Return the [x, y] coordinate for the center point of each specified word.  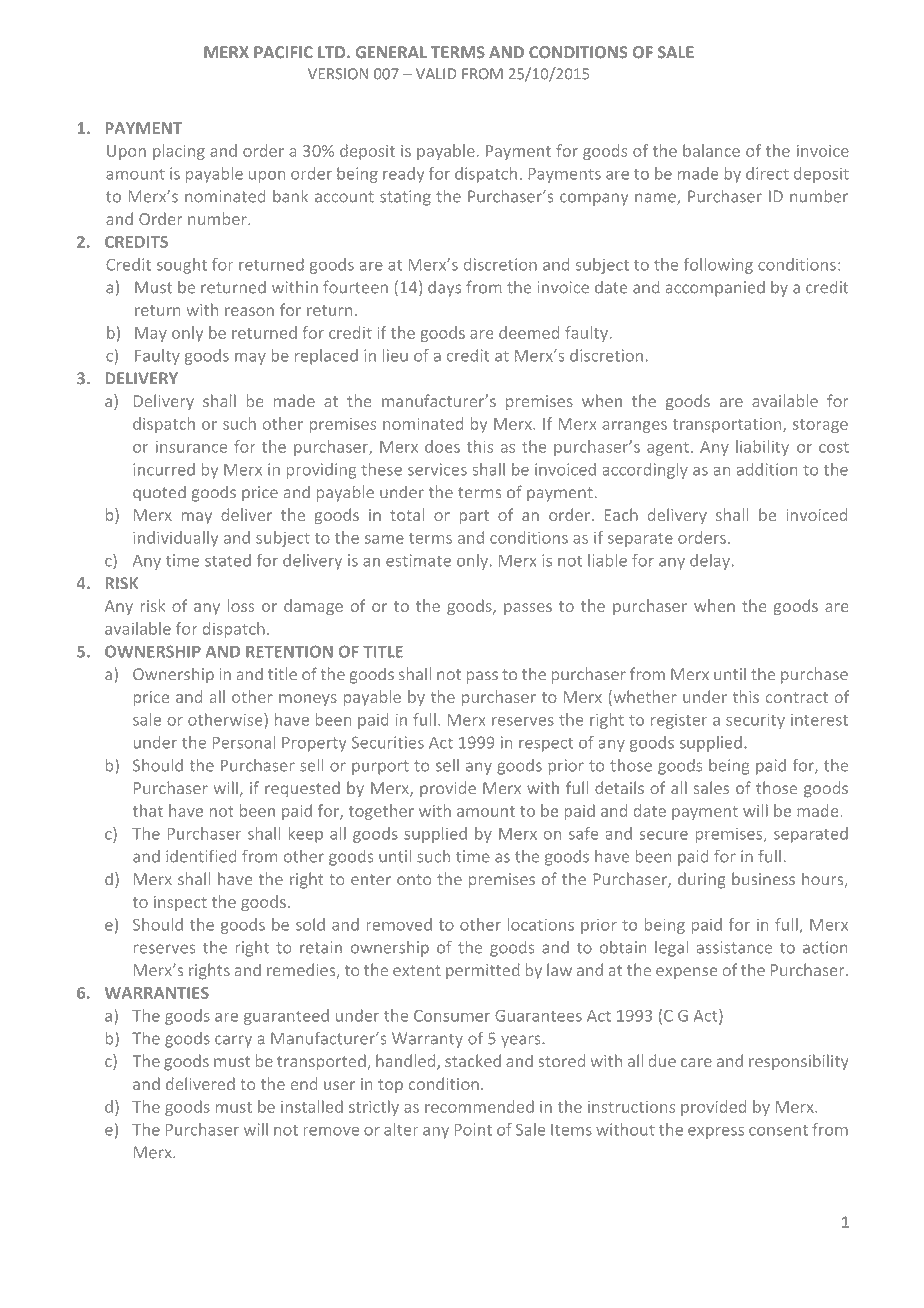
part [474, 517]
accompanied [715, 289]
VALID [436, 74]
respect [546, 744]
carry [233, 1041]
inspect [180, 903]
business [763, 878]
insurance [191, 447]
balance [711, 150]
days [444, 289]
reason [249, 311]
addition [767, 469]
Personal [244, 742]
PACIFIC [283, 52]
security [755, 721]
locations [541, 924]
